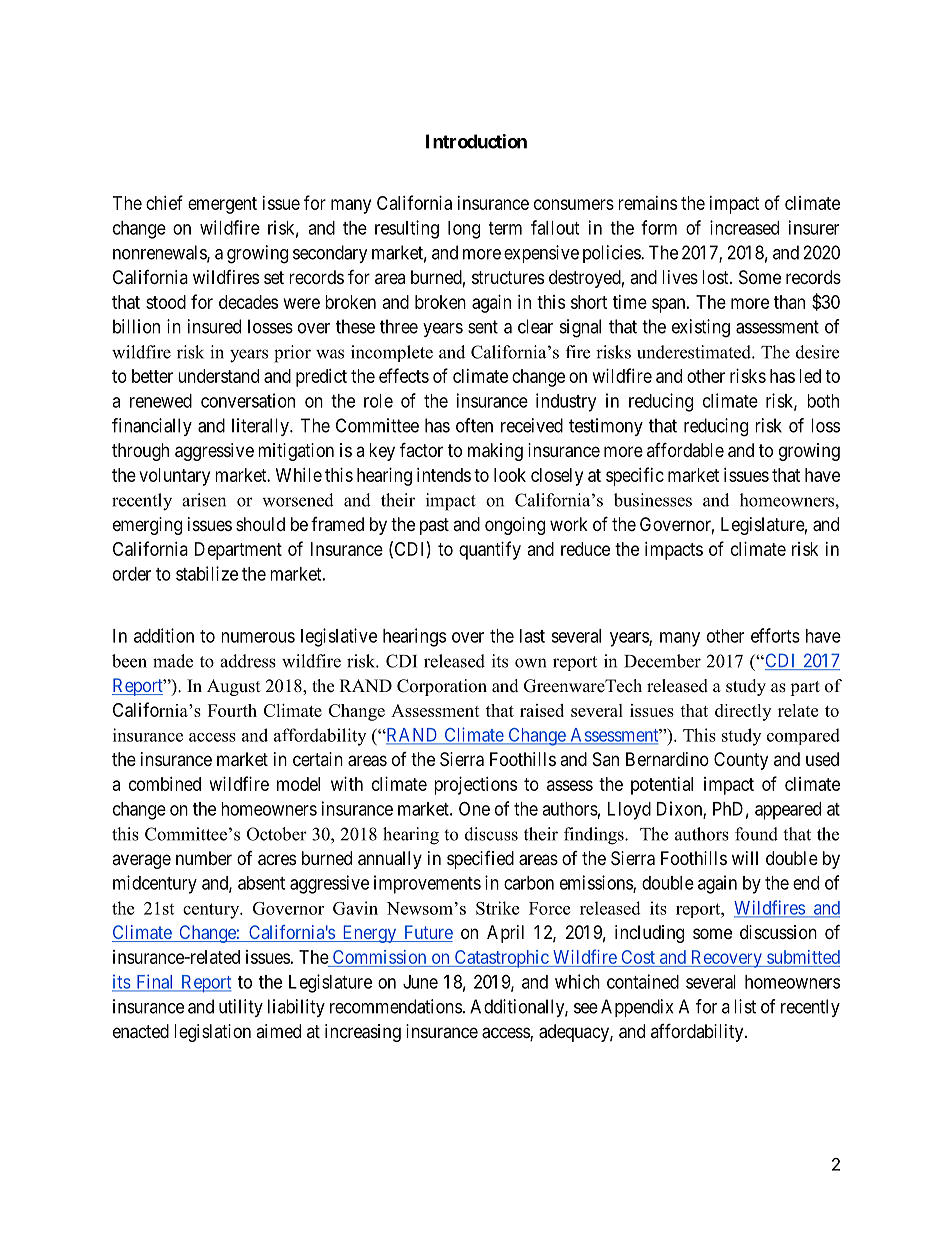  I want to click on specified, so click(480, 860).
